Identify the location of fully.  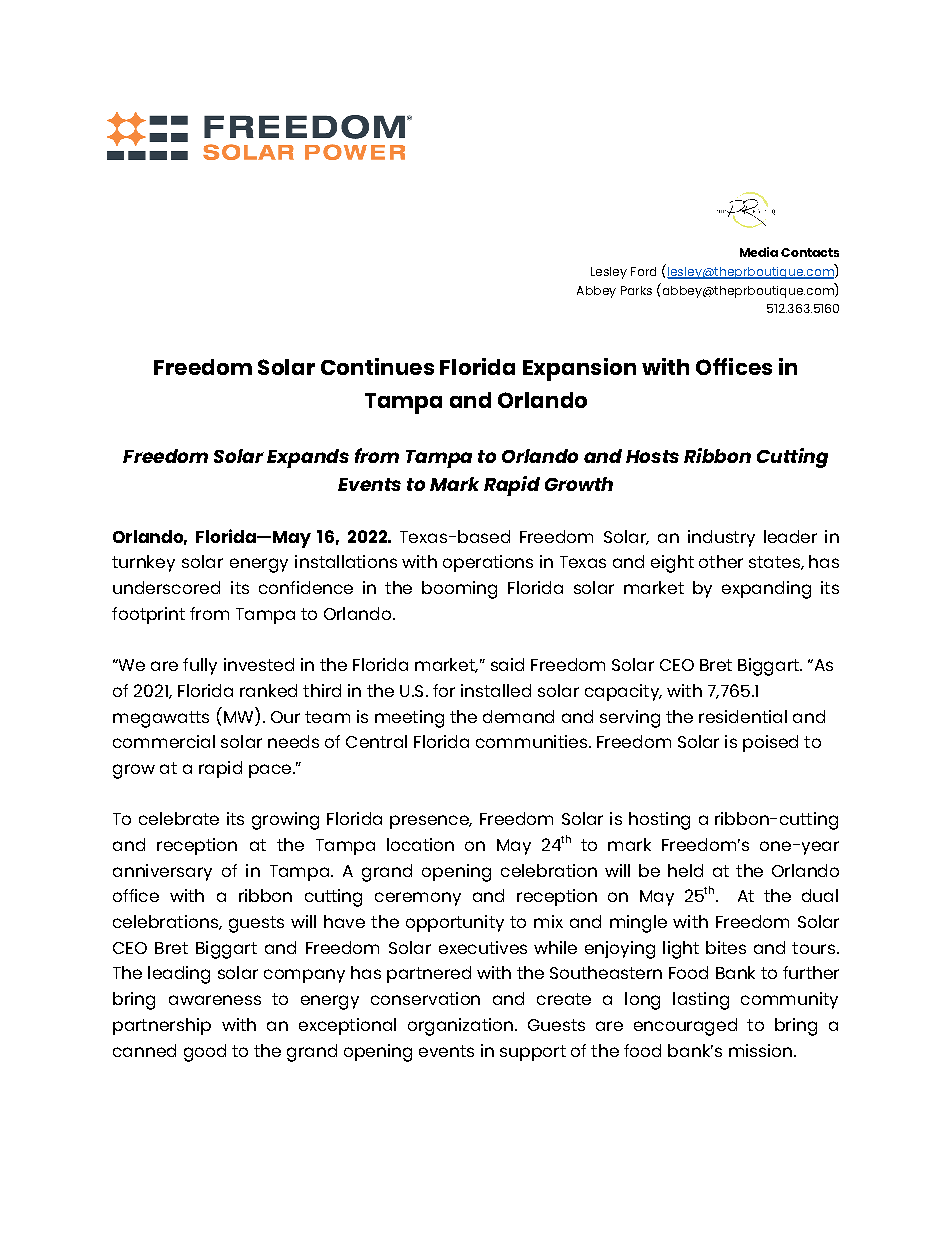
(200, 666).
